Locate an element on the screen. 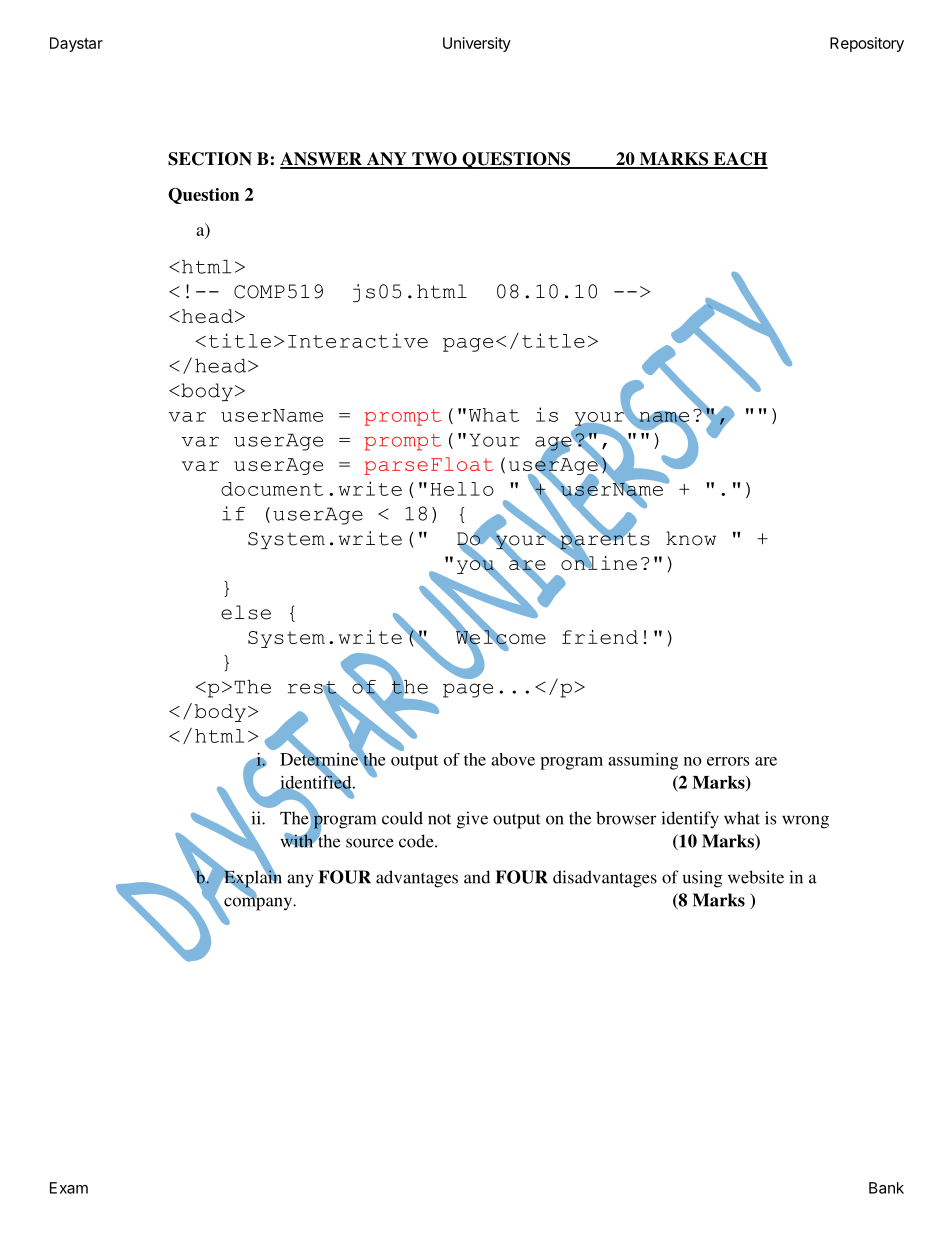  Welcome is located at coordinates (500, 637).
